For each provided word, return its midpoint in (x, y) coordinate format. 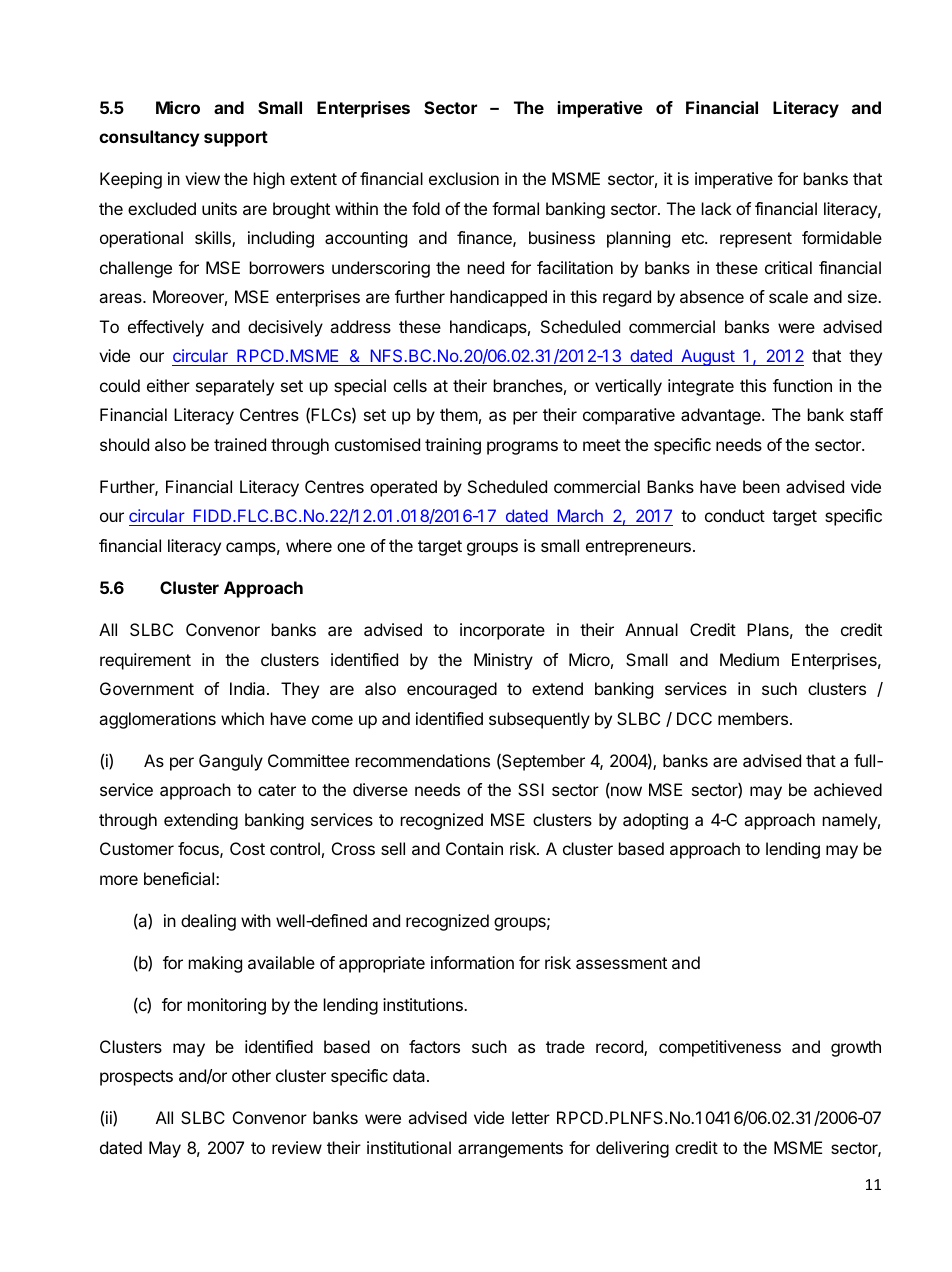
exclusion (464, 178)
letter (531, 1117)
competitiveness (720, 1048)
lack (717, 208)
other (251, 1075)
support (236, 139)
